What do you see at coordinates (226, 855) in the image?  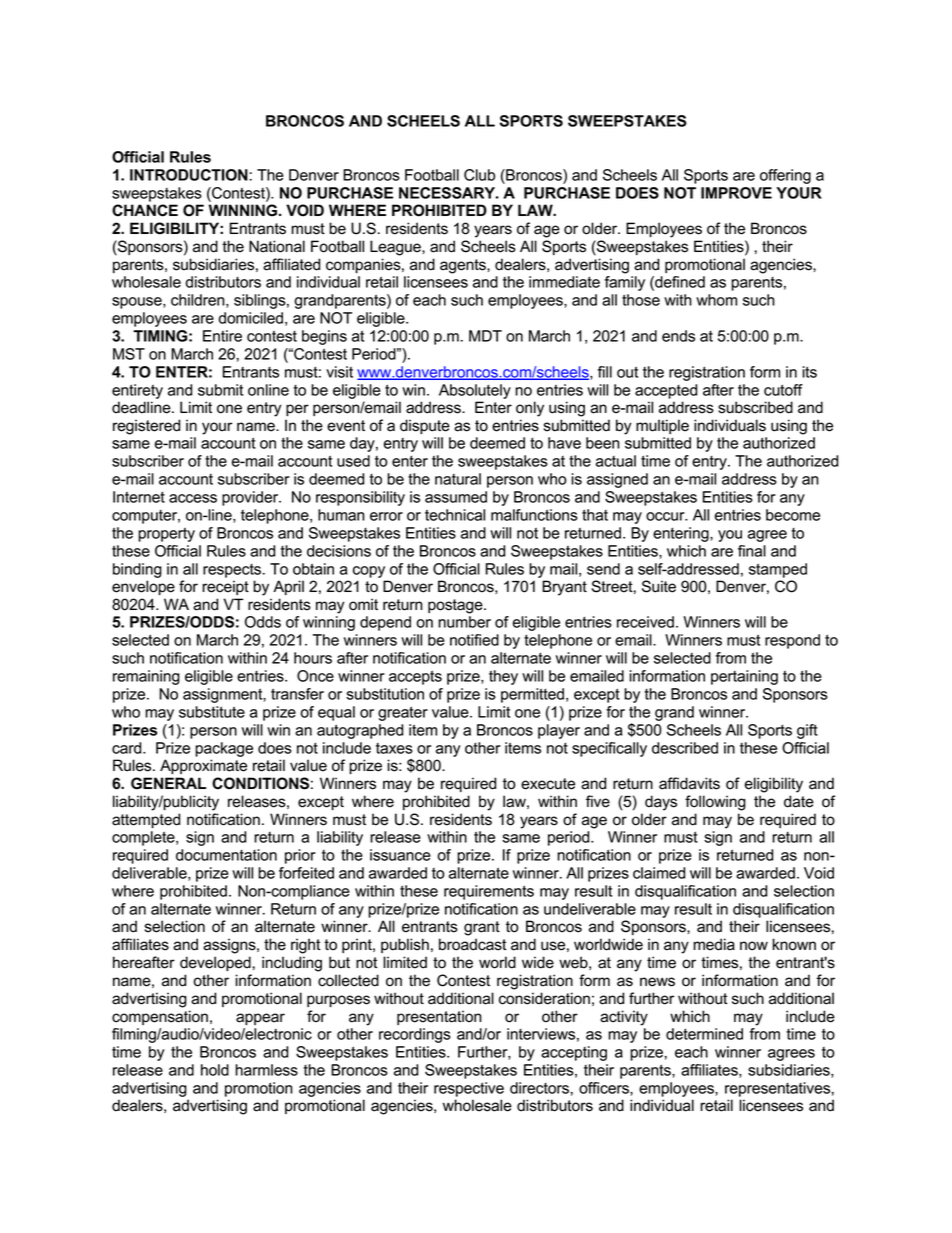 I see `documentation` at bounding box center [226, 855].
